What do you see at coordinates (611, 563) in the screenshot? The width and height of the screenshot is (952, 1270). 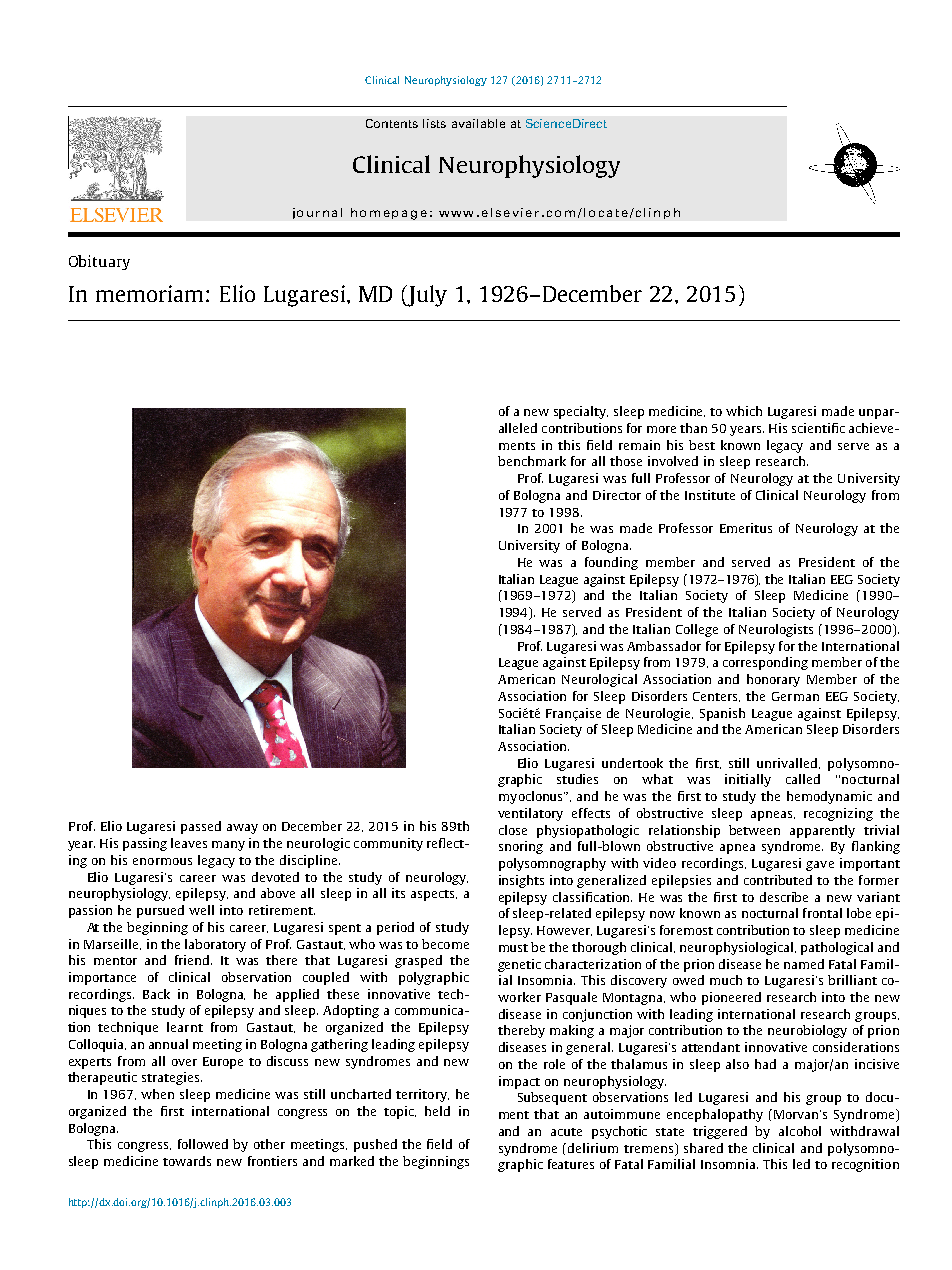 I see `founding` at bounding box center [611, 563].
